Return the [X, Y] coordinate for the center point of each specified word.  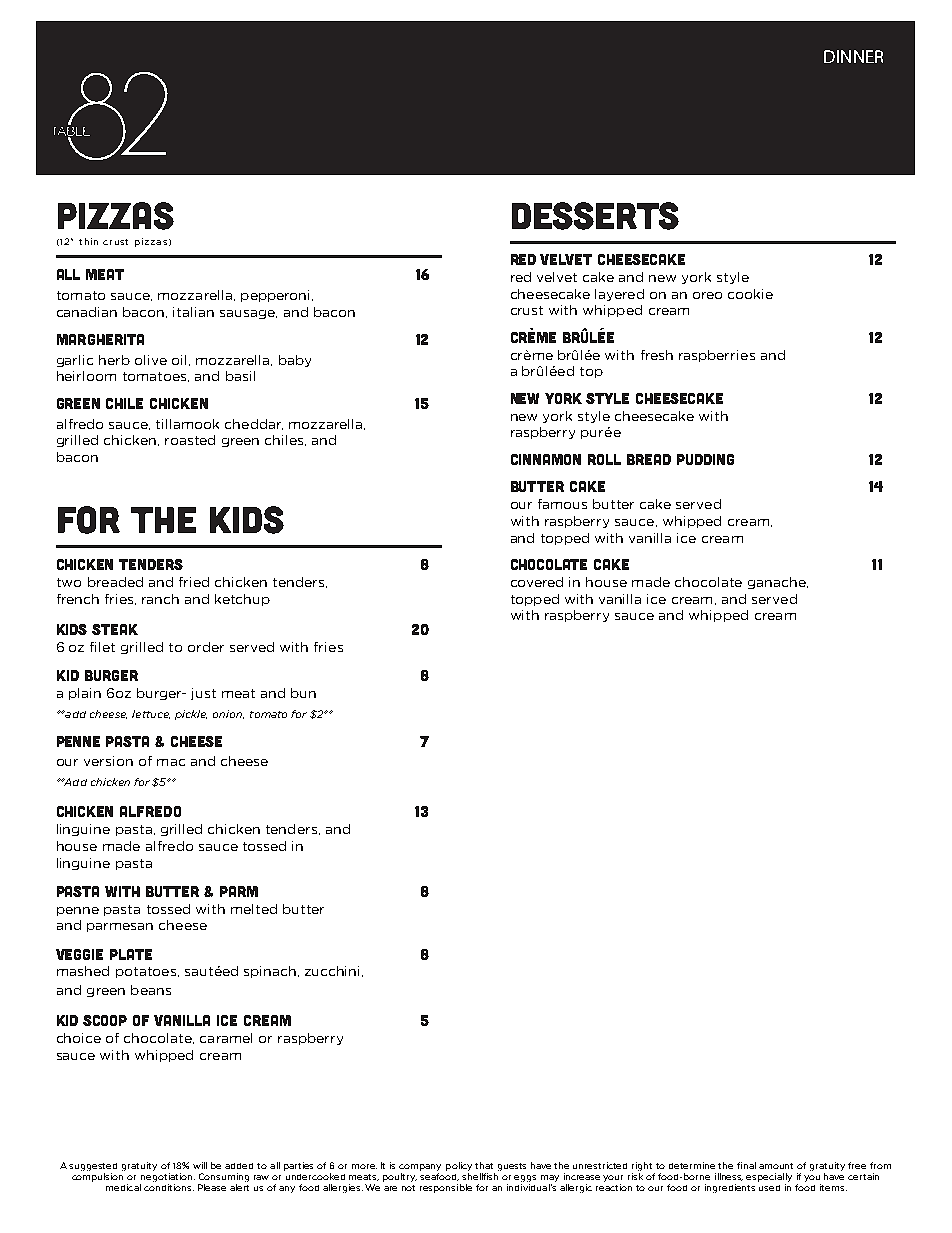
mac [171, 762]
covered [537, 582]
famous [562, 504]
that [484, 1165]
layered [619, 295]
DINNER [853, 56]
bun [303, 693]
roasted [190, 440]
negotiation [168, 1177]
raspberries [717, 356]
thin [88, 241]
